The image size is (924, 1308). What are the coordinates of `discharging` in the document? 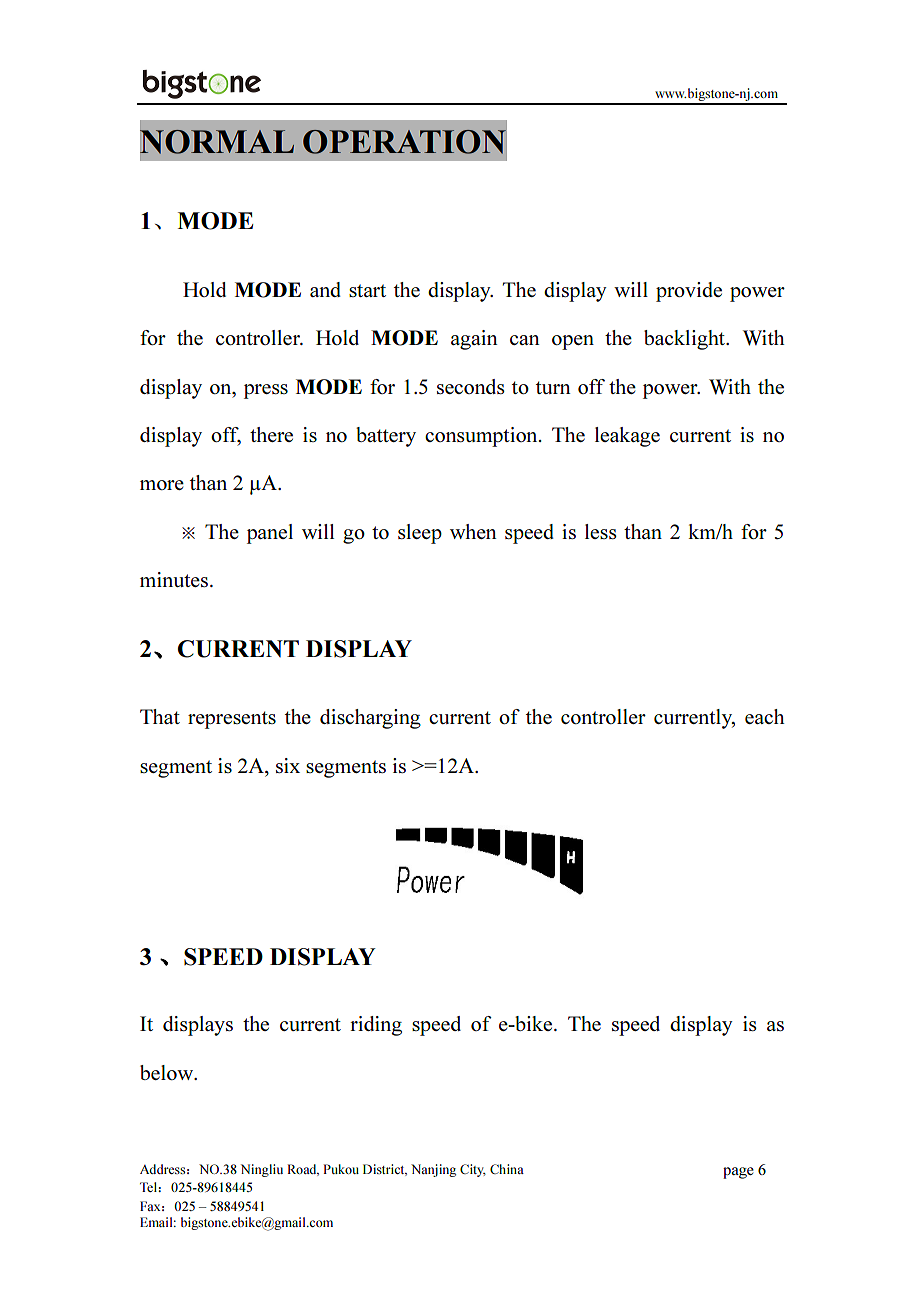 It's located at (370, 719).
